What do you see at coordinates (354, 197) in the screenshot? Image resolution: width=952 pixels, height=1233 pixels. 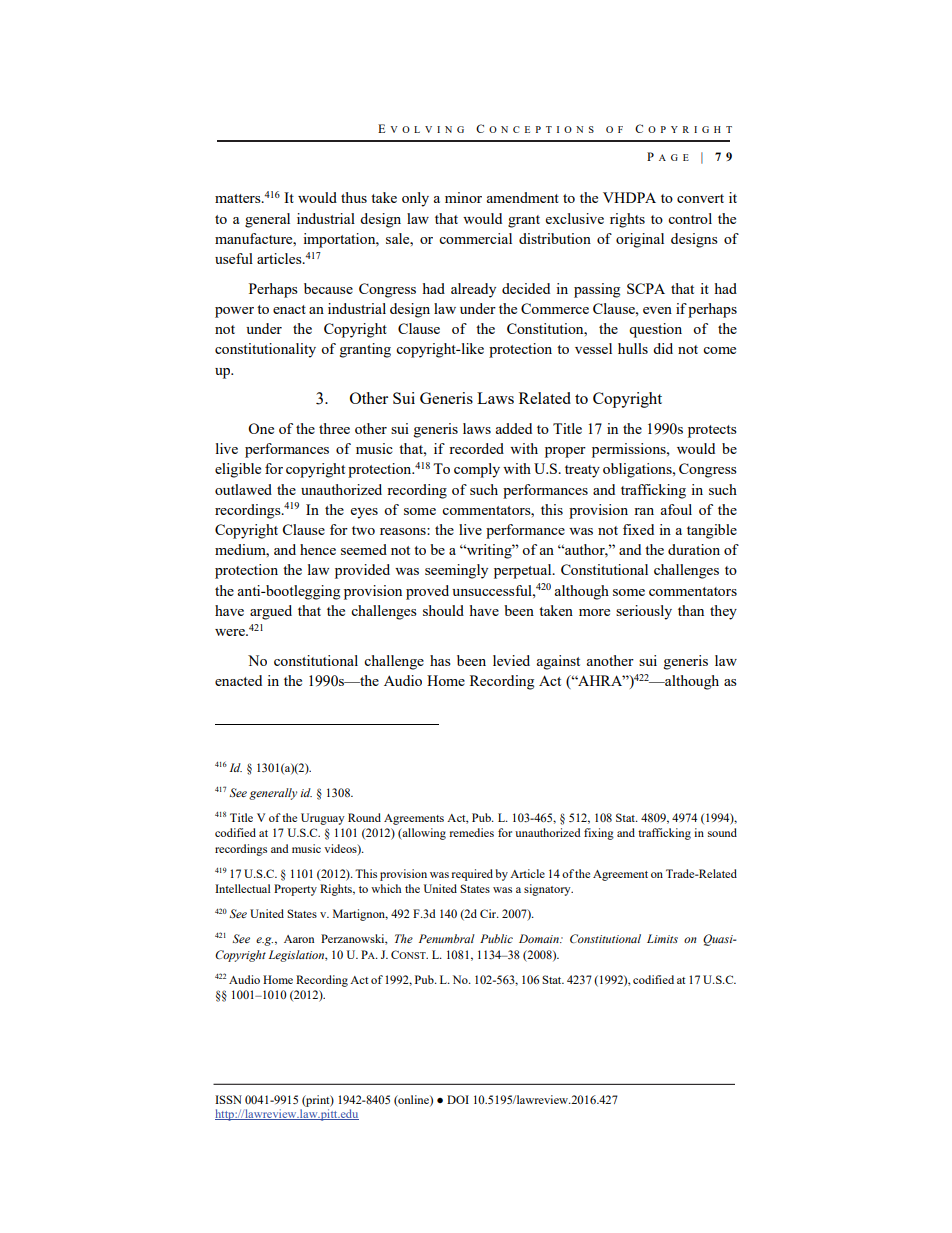 I see `thus` at bounding box center [354, 197].
